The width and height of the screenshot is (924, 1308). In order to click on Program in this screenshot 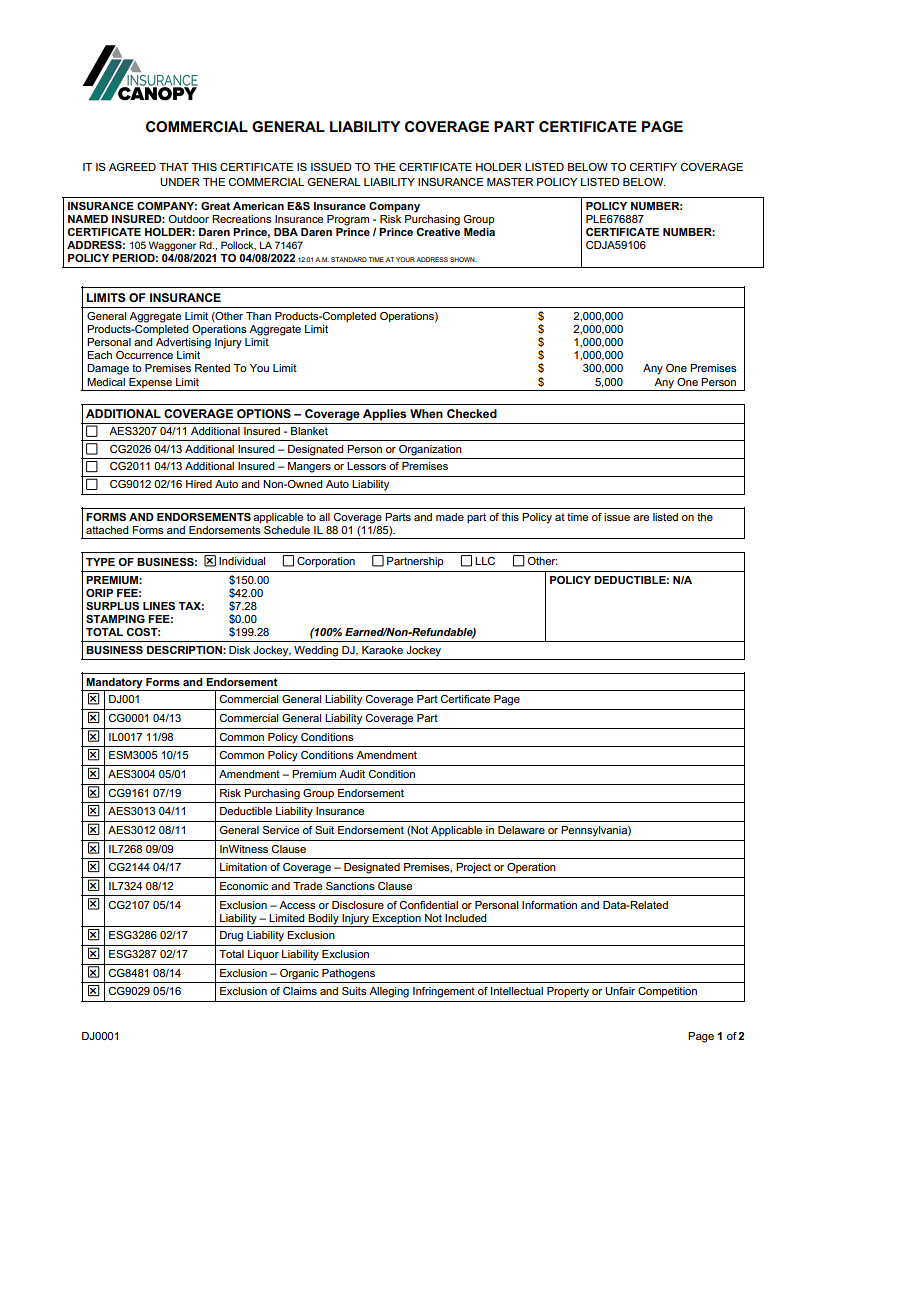, I will do `click(348, 220)`.
